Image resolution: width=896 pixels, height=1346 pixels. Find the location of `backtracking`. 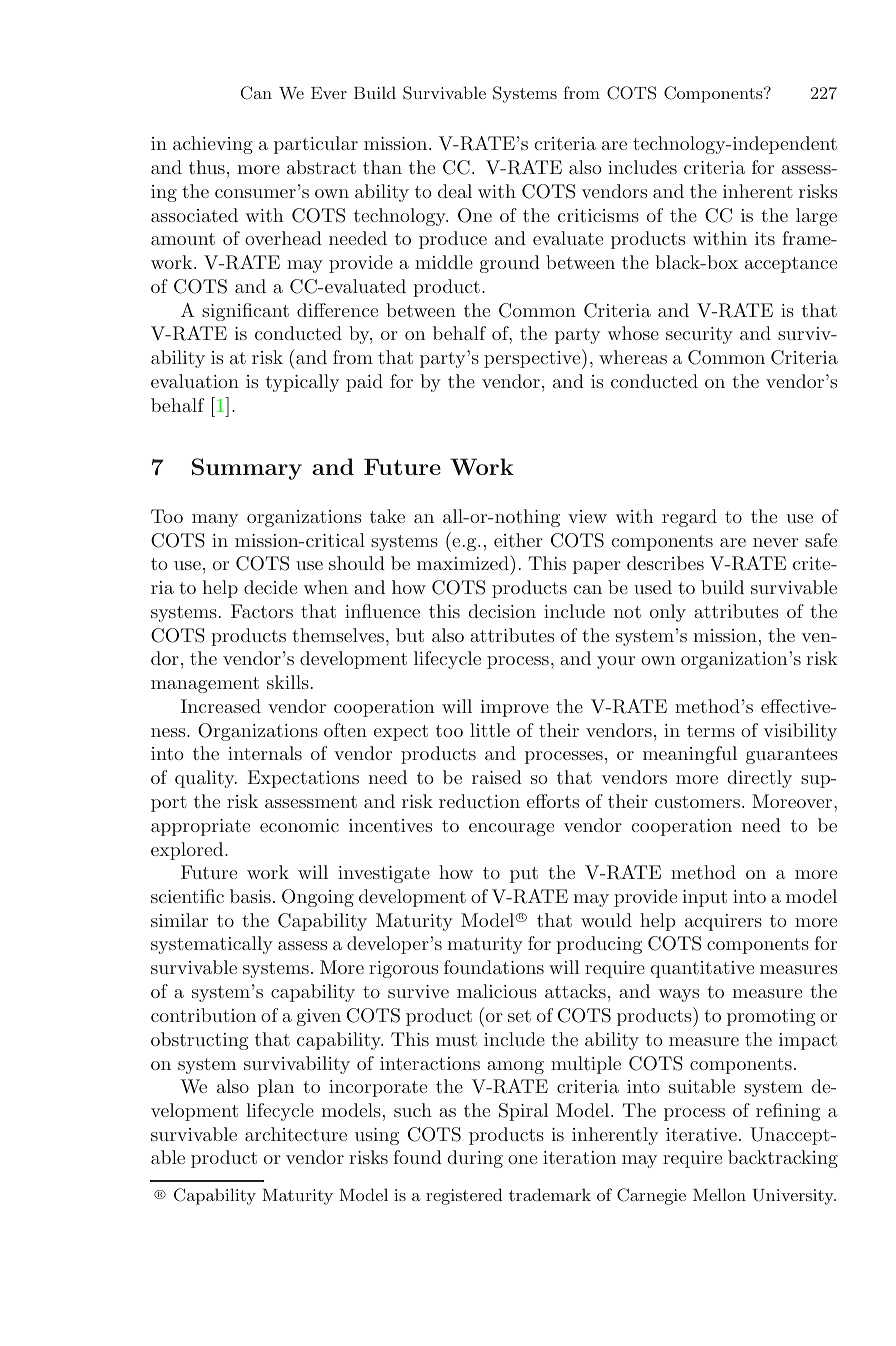

backtracking is located at coordinates (783, 1159).
